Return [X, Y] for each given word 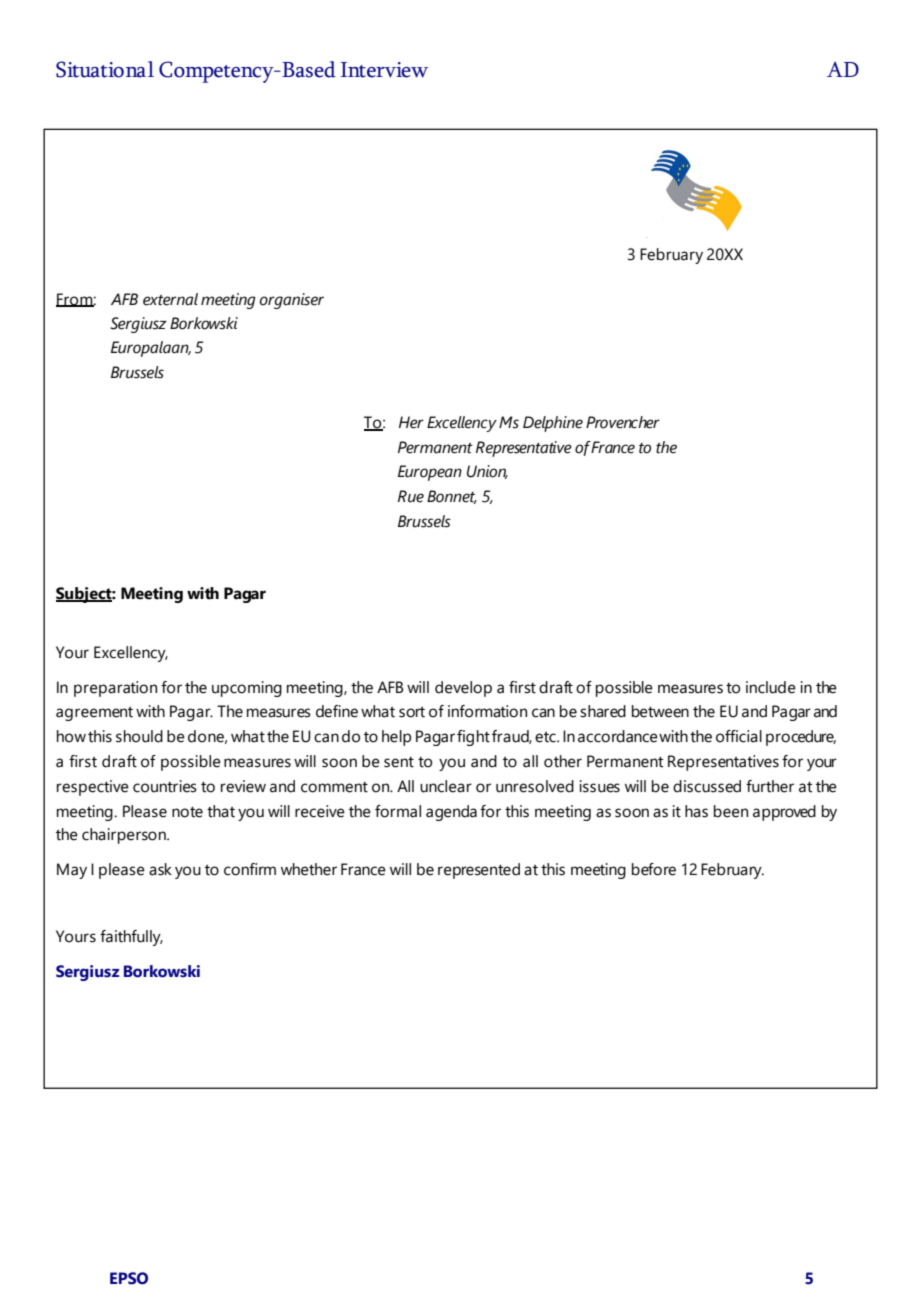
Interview [384, 70]
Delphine [553, 424]
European [430, 473]
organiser [292, 301]
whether [309, 869]
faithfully [131, 938]
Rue [411, 496]
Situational [105, 69]
